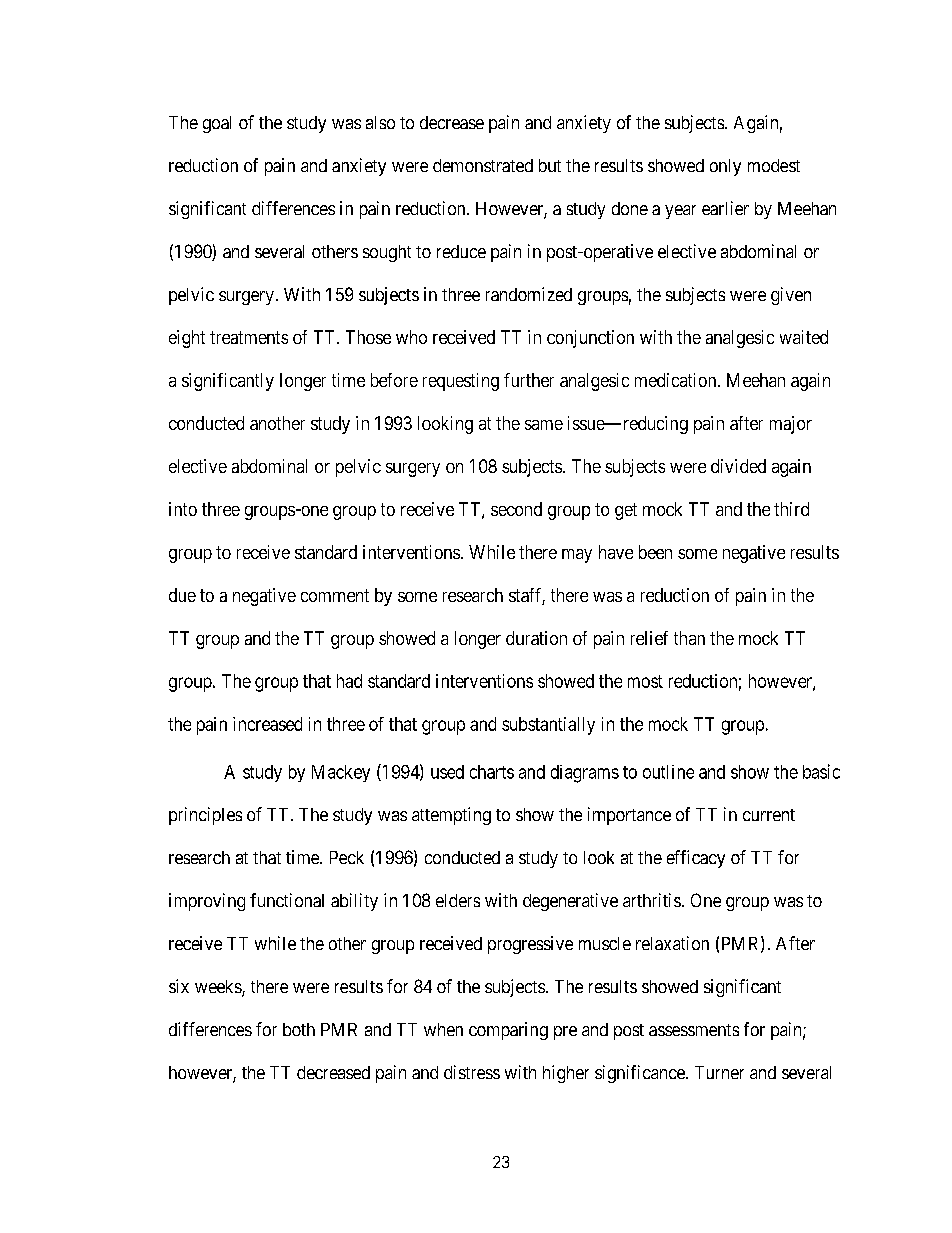  I want to click on substantially, so click(548, 726).
